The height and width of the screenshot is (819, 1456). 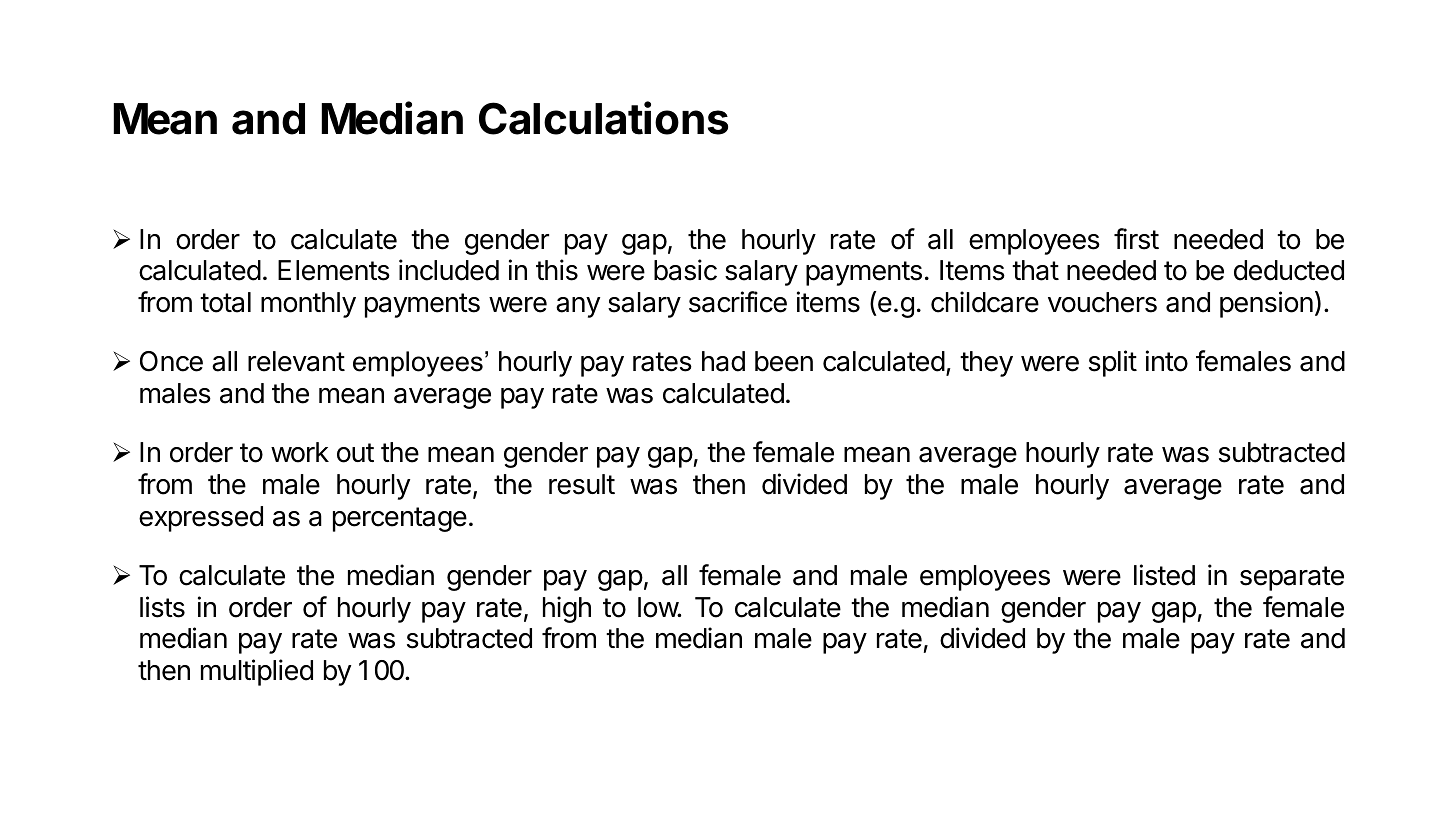 What do you see at coordinates (1164, 575) in the screenshot?
I see `listed` at bounding box center [1164, 575].
